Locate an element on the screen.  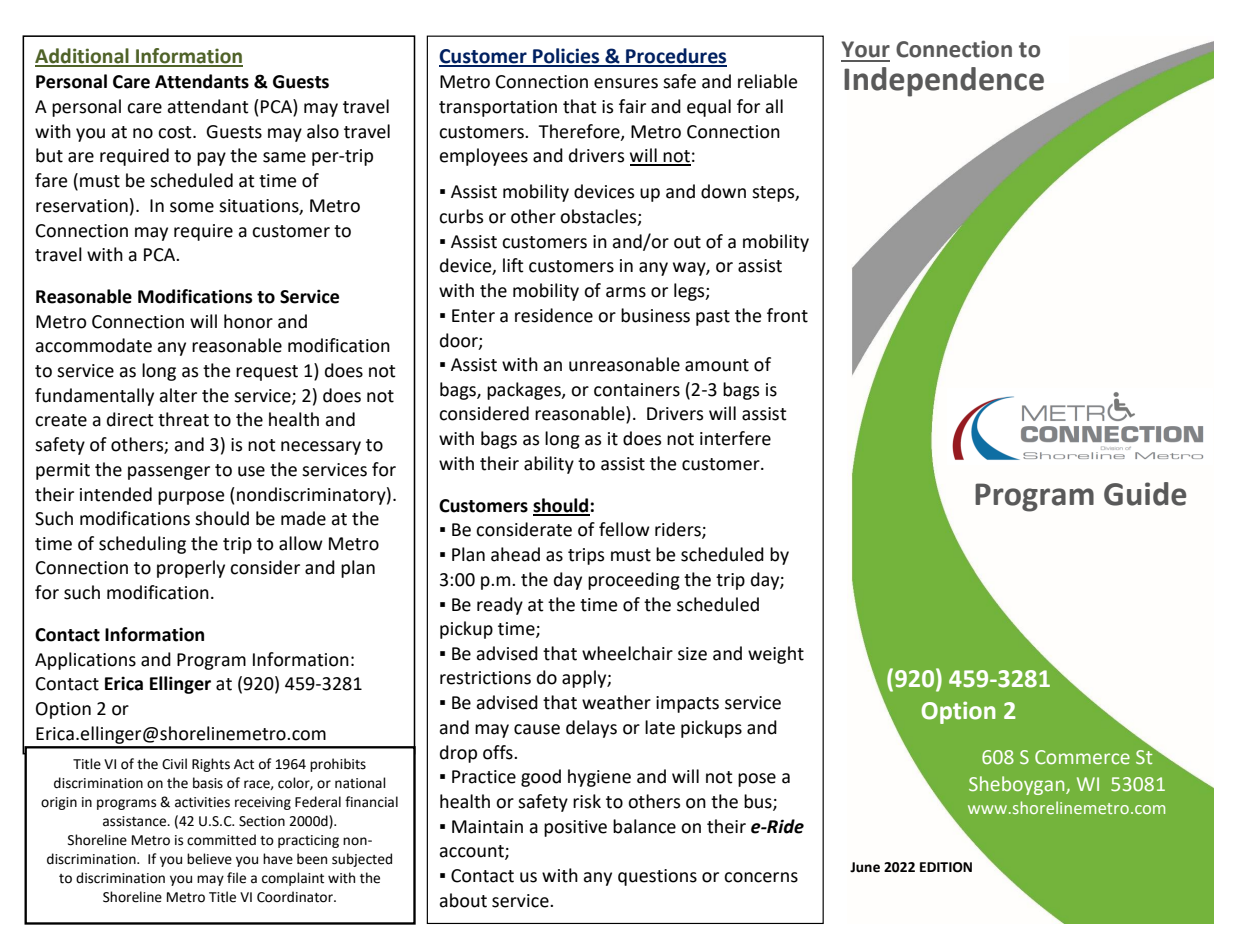
Commerce is located at coordinates (1082, 757).
